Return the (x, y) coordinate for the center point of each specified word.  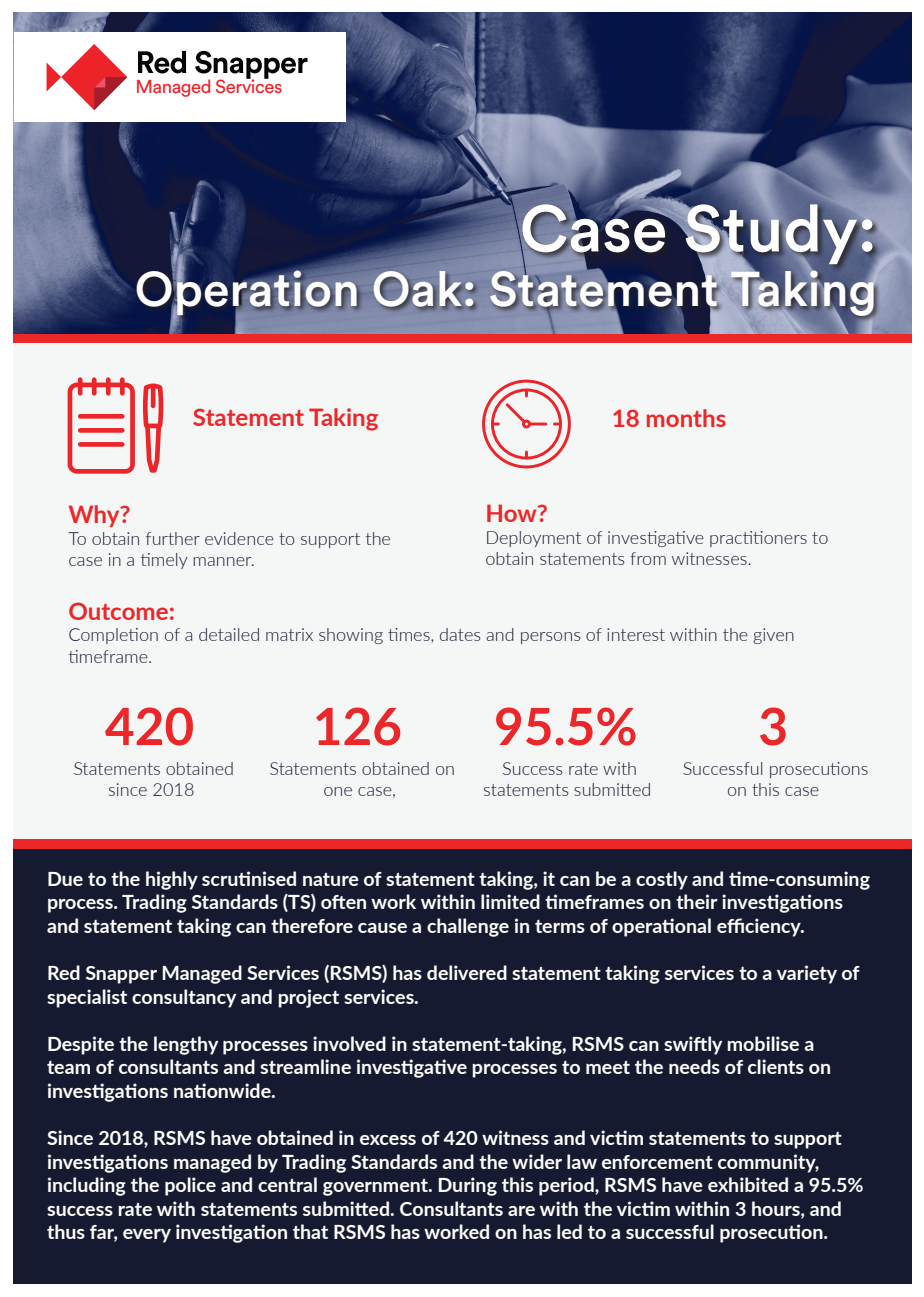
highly (172, 880)
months (686, 418)
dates (460, 634)
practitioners (758, 539)
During (468, 1186)
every (147, 1236)
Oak (417, 290)
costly (662, 880)
